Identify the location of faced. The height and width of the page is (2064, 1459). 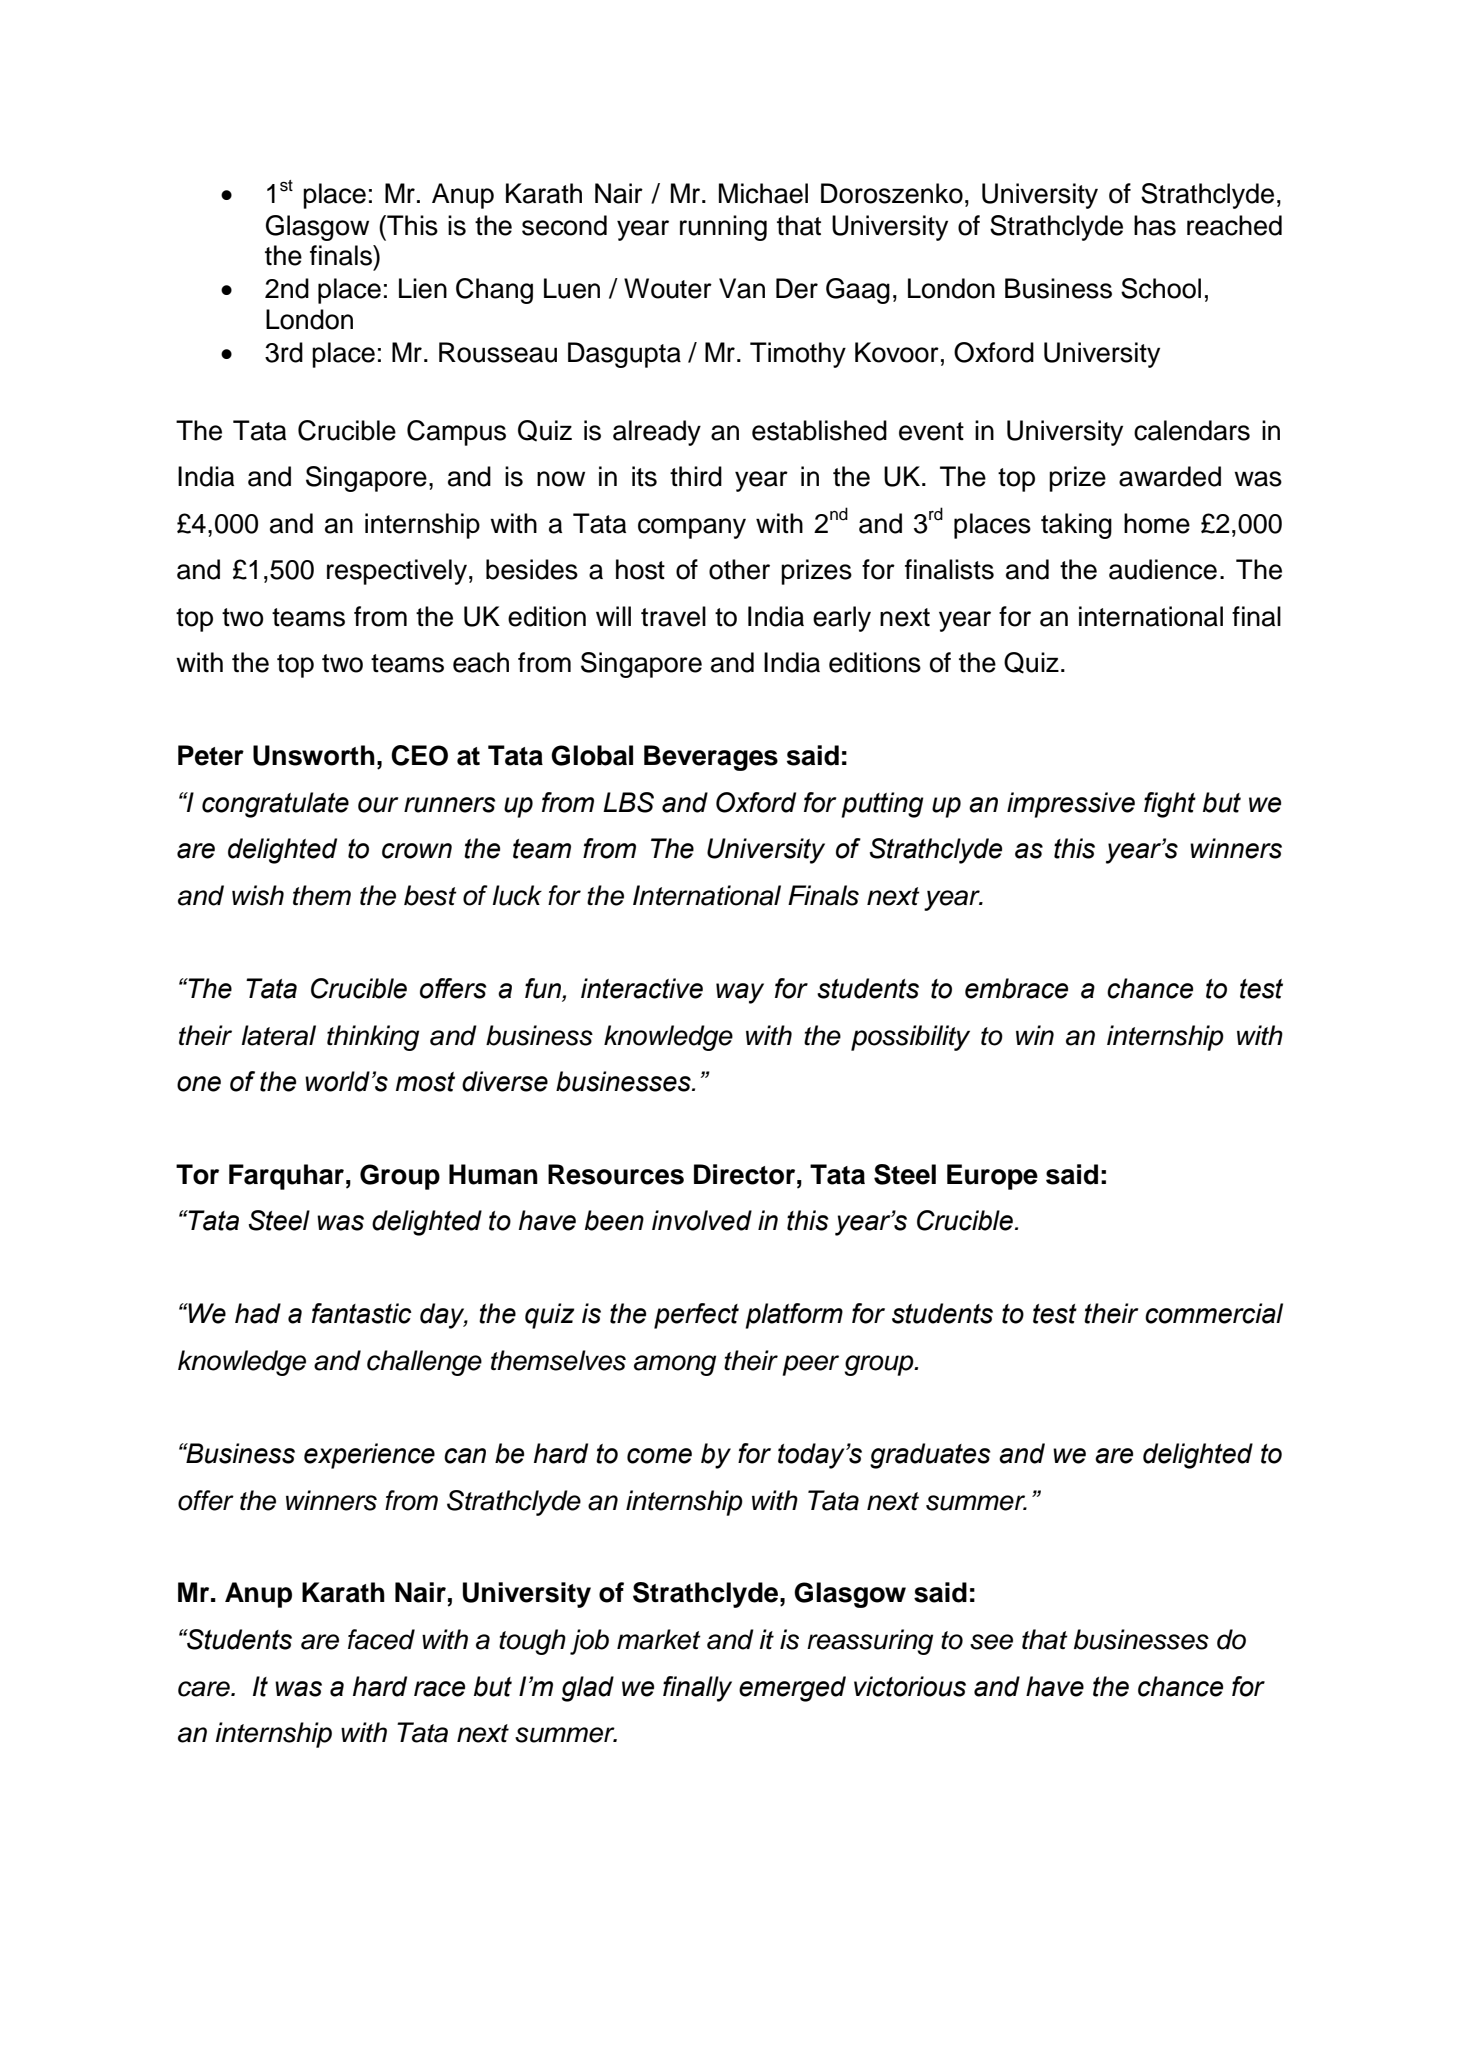
(381, 1639).
